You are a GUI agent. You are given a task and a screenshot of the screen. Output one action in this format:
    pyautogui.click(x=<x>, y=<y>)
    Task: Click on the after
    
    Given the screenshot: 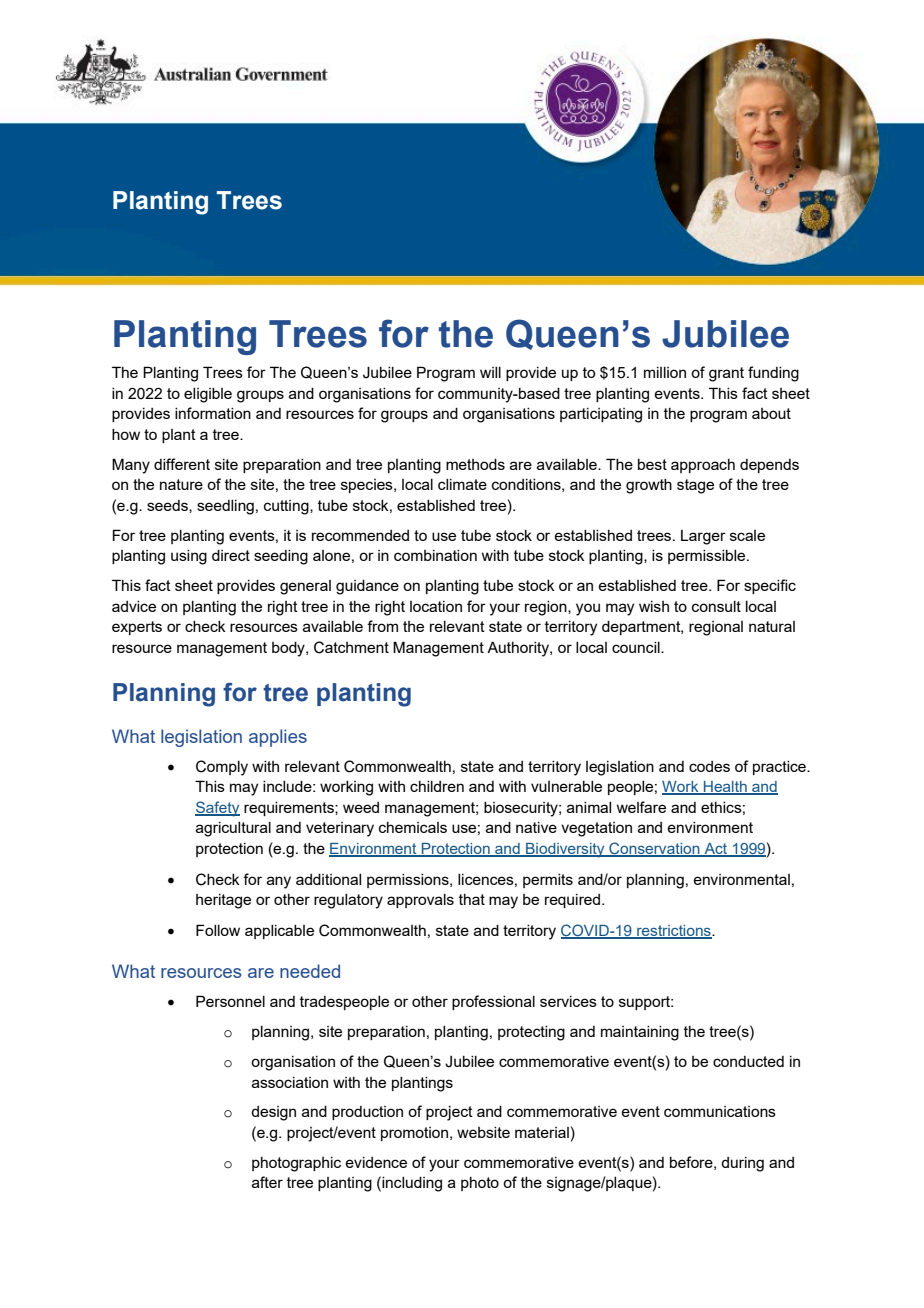 What is the action you would take?
    pyautogui.click(x=267, y=1182)
